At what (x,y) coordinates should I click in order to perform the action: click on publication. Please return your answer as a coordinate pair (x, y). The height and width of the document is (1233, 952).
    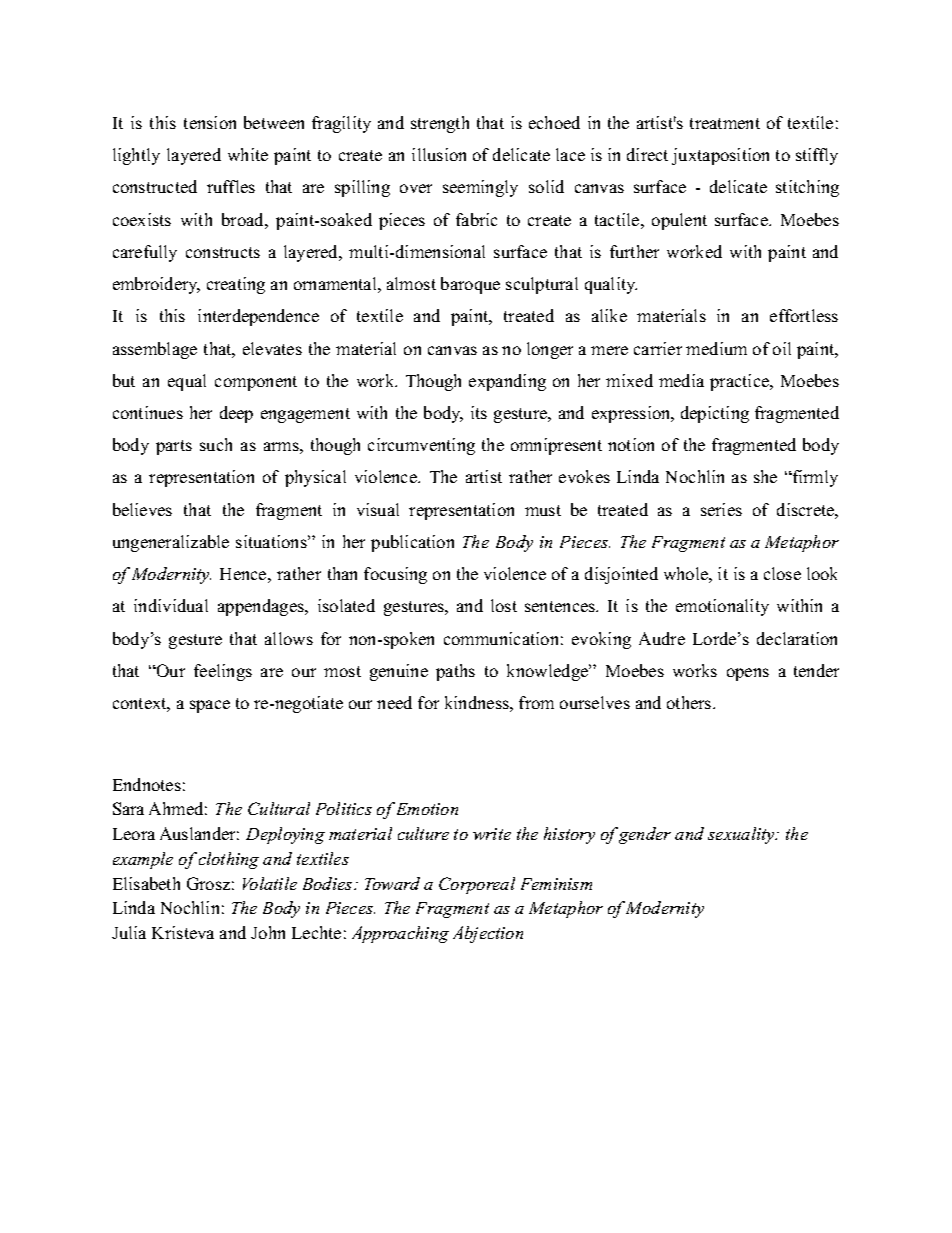
    Looking at the image, I should click on (412, 543).
